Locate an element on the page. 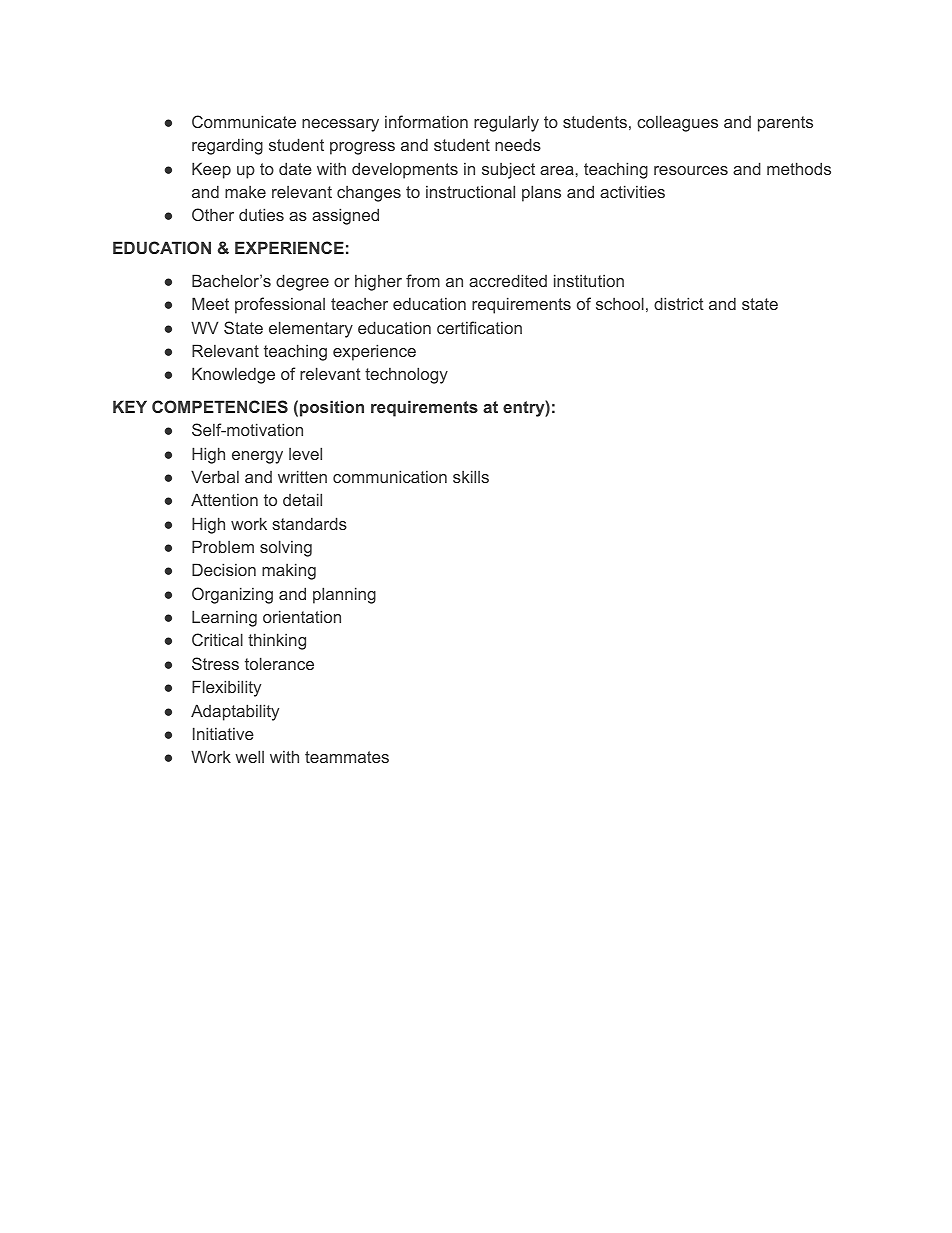 The width and height of the page is (952, 1233). needs is located at coordinates (518, 144).
